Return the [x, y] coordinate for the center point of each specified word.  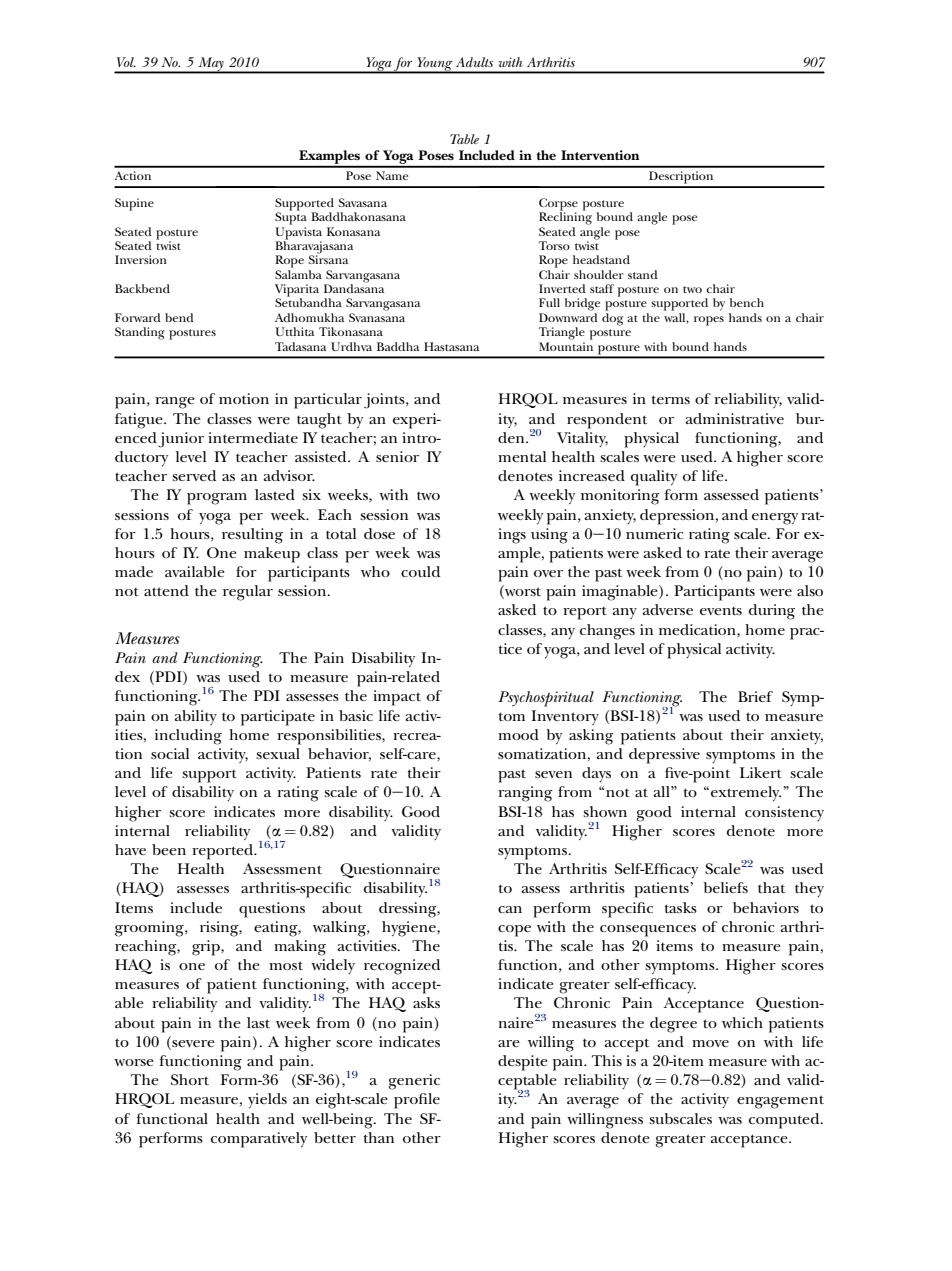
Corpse [558, 205]
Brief [755, 696]
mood [518, 734]
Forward [138, 317]
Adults [474, 62]
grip [207, 948]
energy [775, 519]
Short [190, 1079]
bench [747, 302]
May [211, 65]
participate [278, 718]
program [217, 499]
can [510, 909]
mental [522, 456]
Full [549, 302]
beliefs [725, 887]
